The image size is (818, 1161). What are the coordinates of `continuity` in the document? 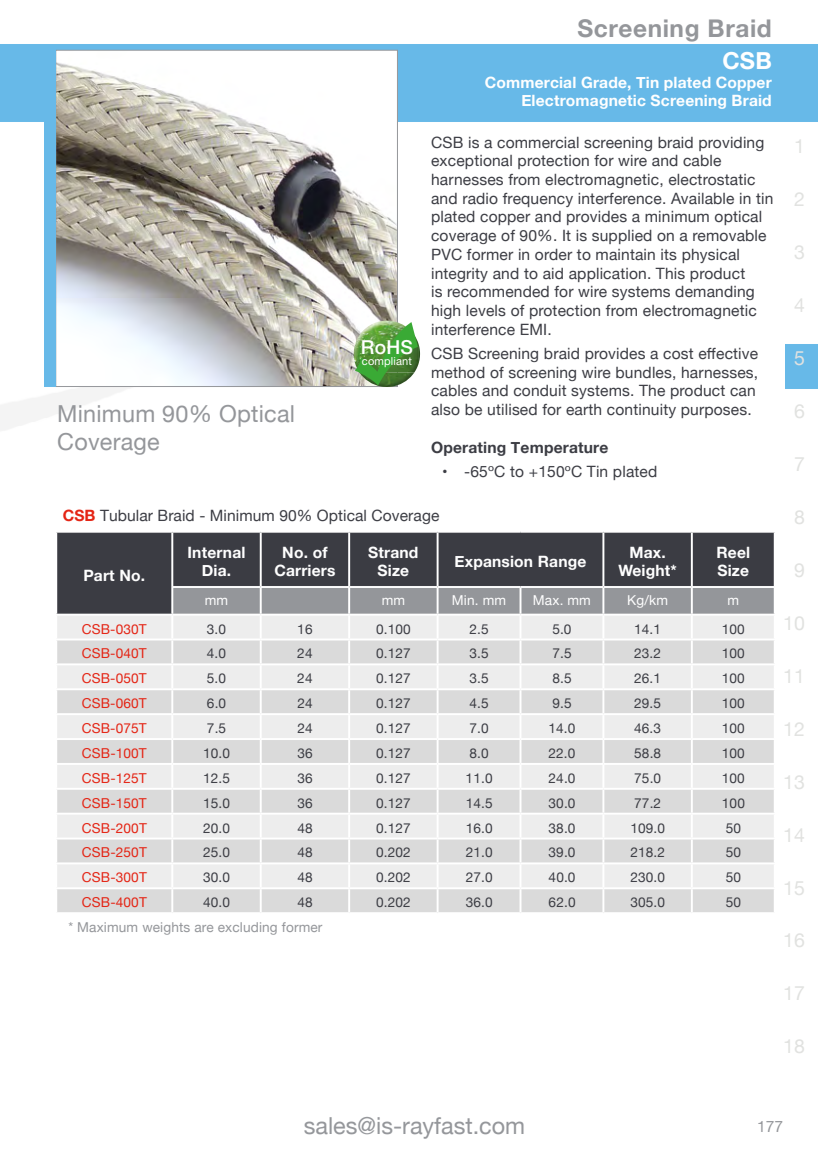 It's located at (641, 411).
